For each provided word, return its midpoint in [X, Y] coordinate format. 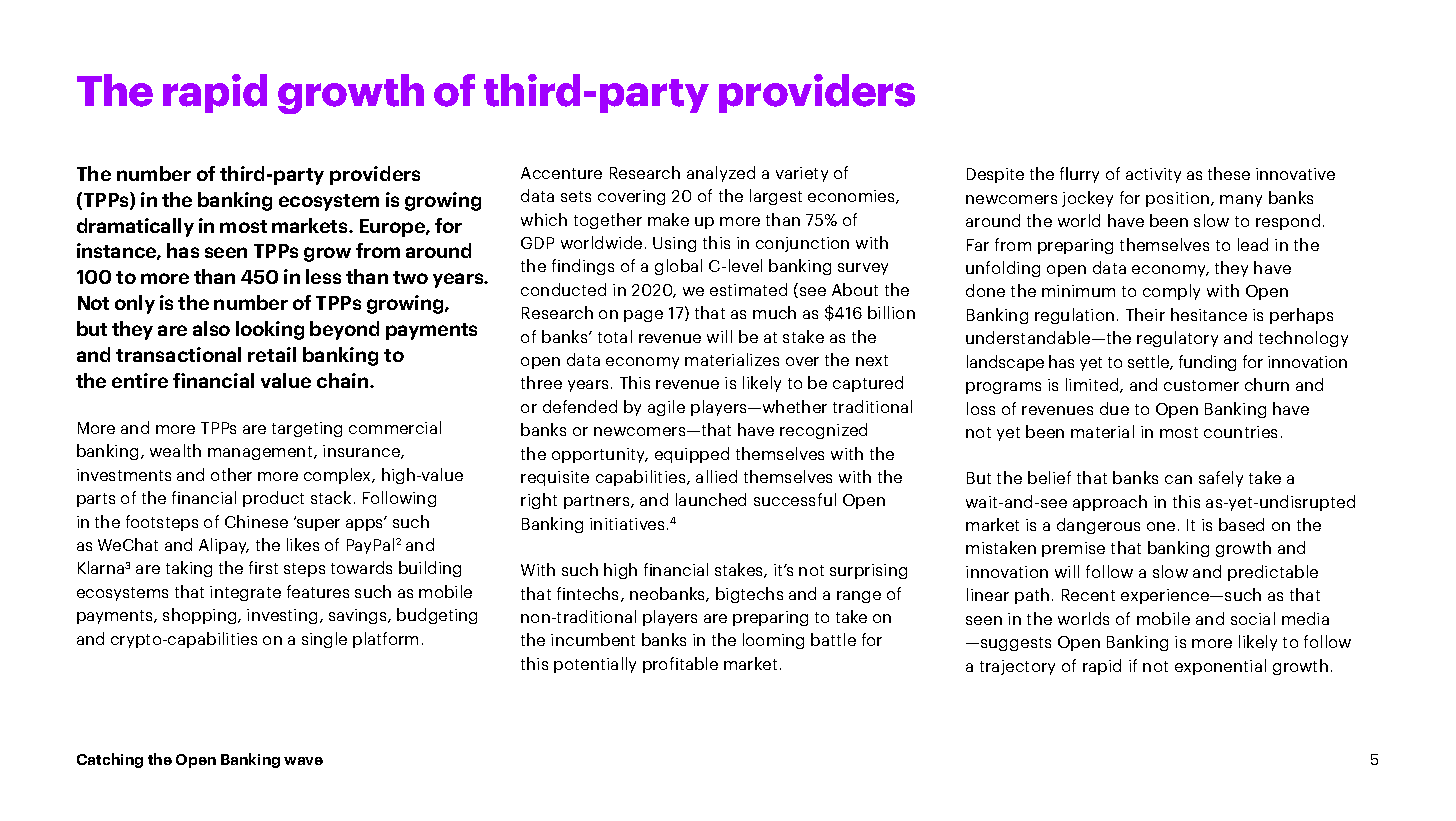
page [643, 316]
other [231, 474]
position [1179, 199]
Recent [1088, 595]
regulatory [1177, 339]
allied [716, 476]
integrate [245, 593]
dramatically [135, 227]
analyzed [721, 174]
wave [303, 761]
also [211, 328]
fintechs [589, 594]
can [1178, 479]
